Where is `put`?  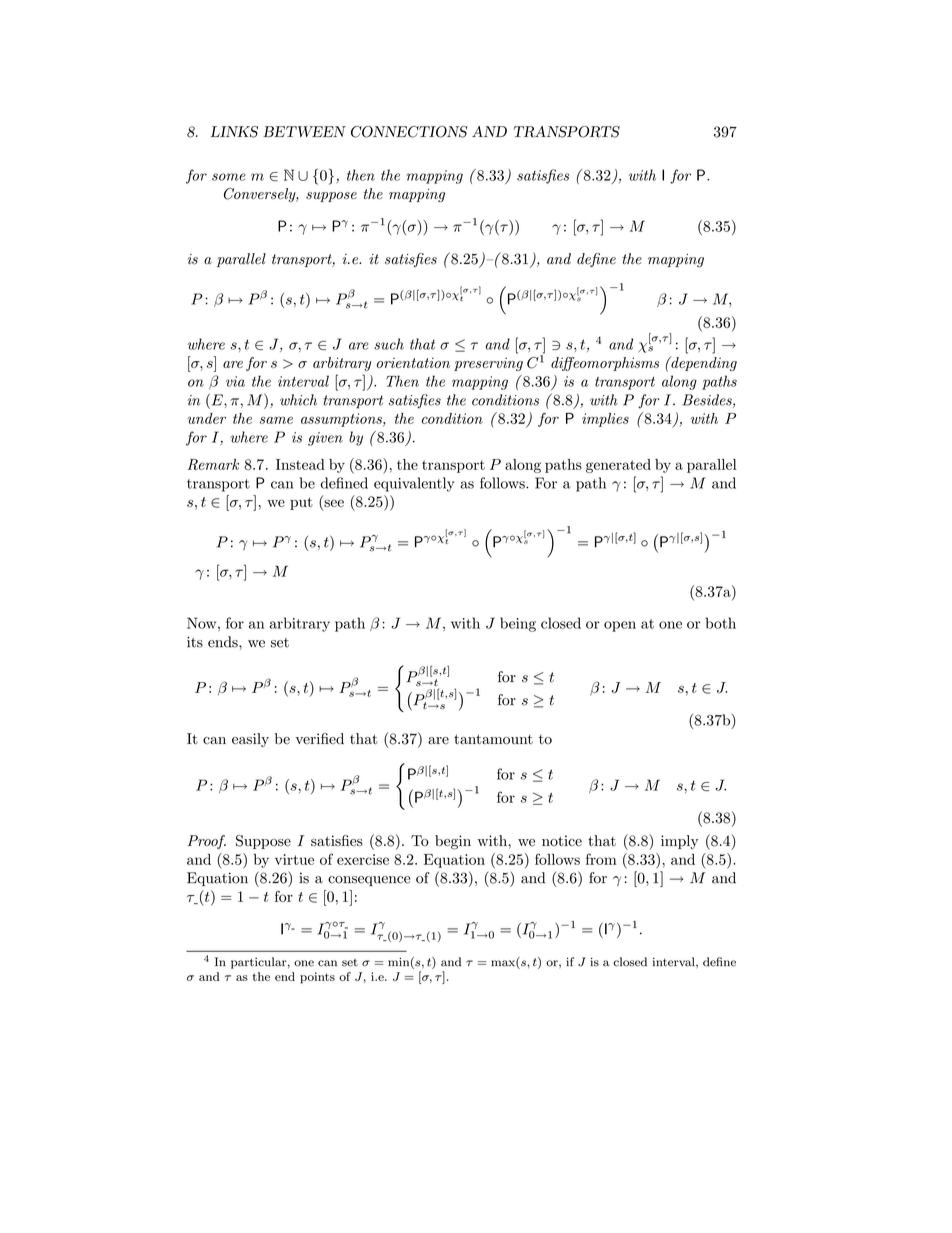
put is located at coordinates (301, 503).
